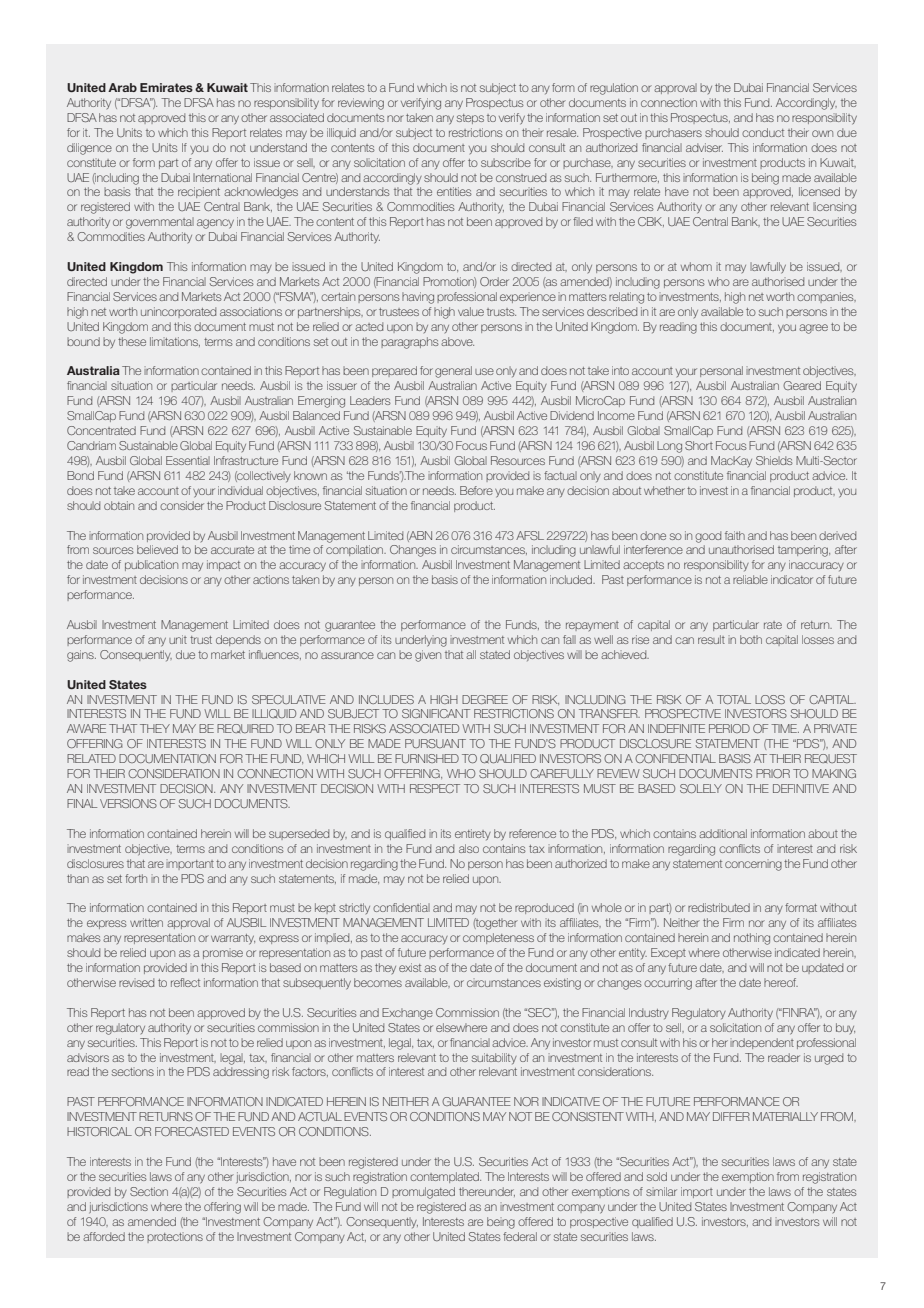 This screenshot has height=1308, width=924. I want to click on protections, so click(175, 1237).
